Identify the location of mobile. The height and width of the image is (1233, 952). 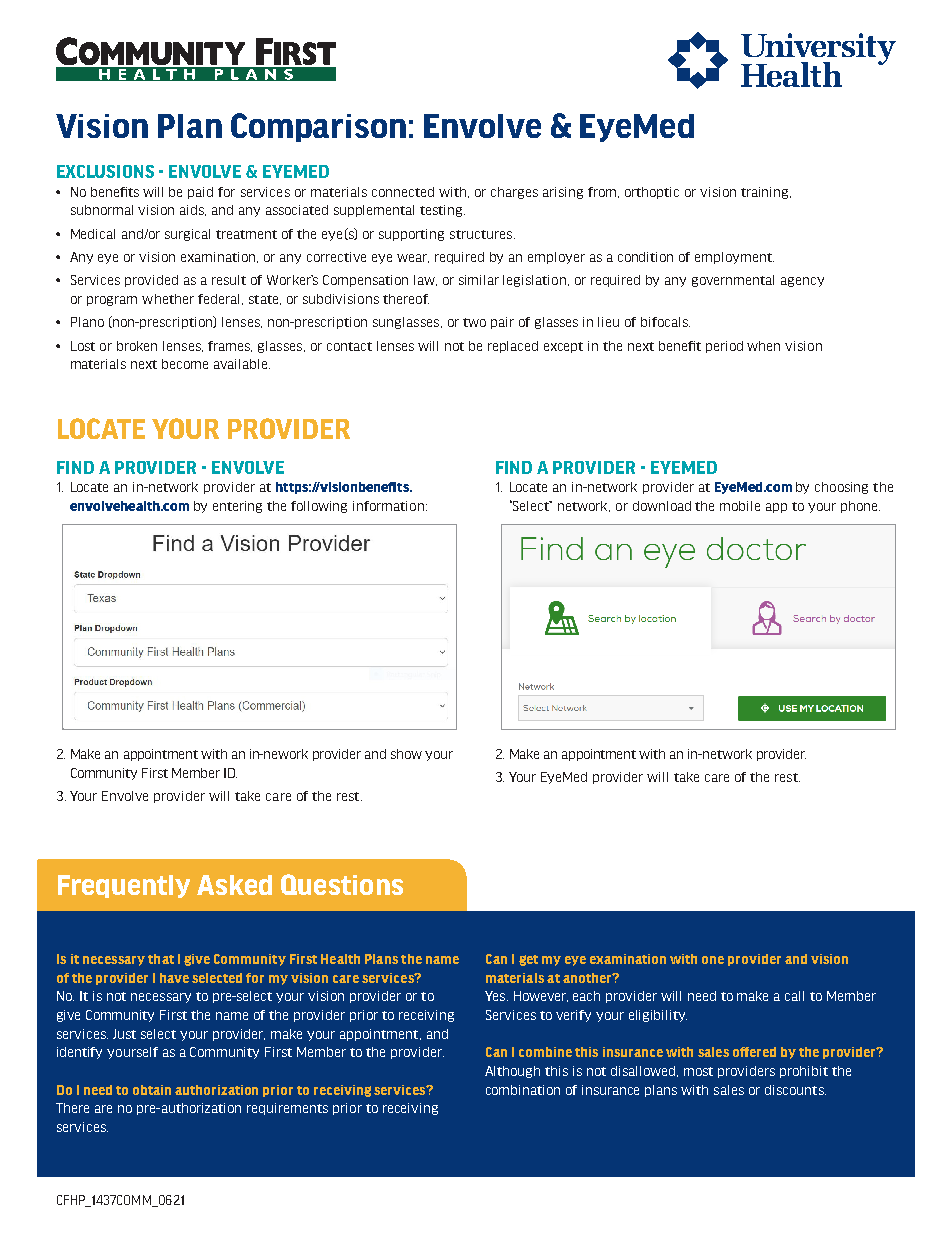
(740, 506).
